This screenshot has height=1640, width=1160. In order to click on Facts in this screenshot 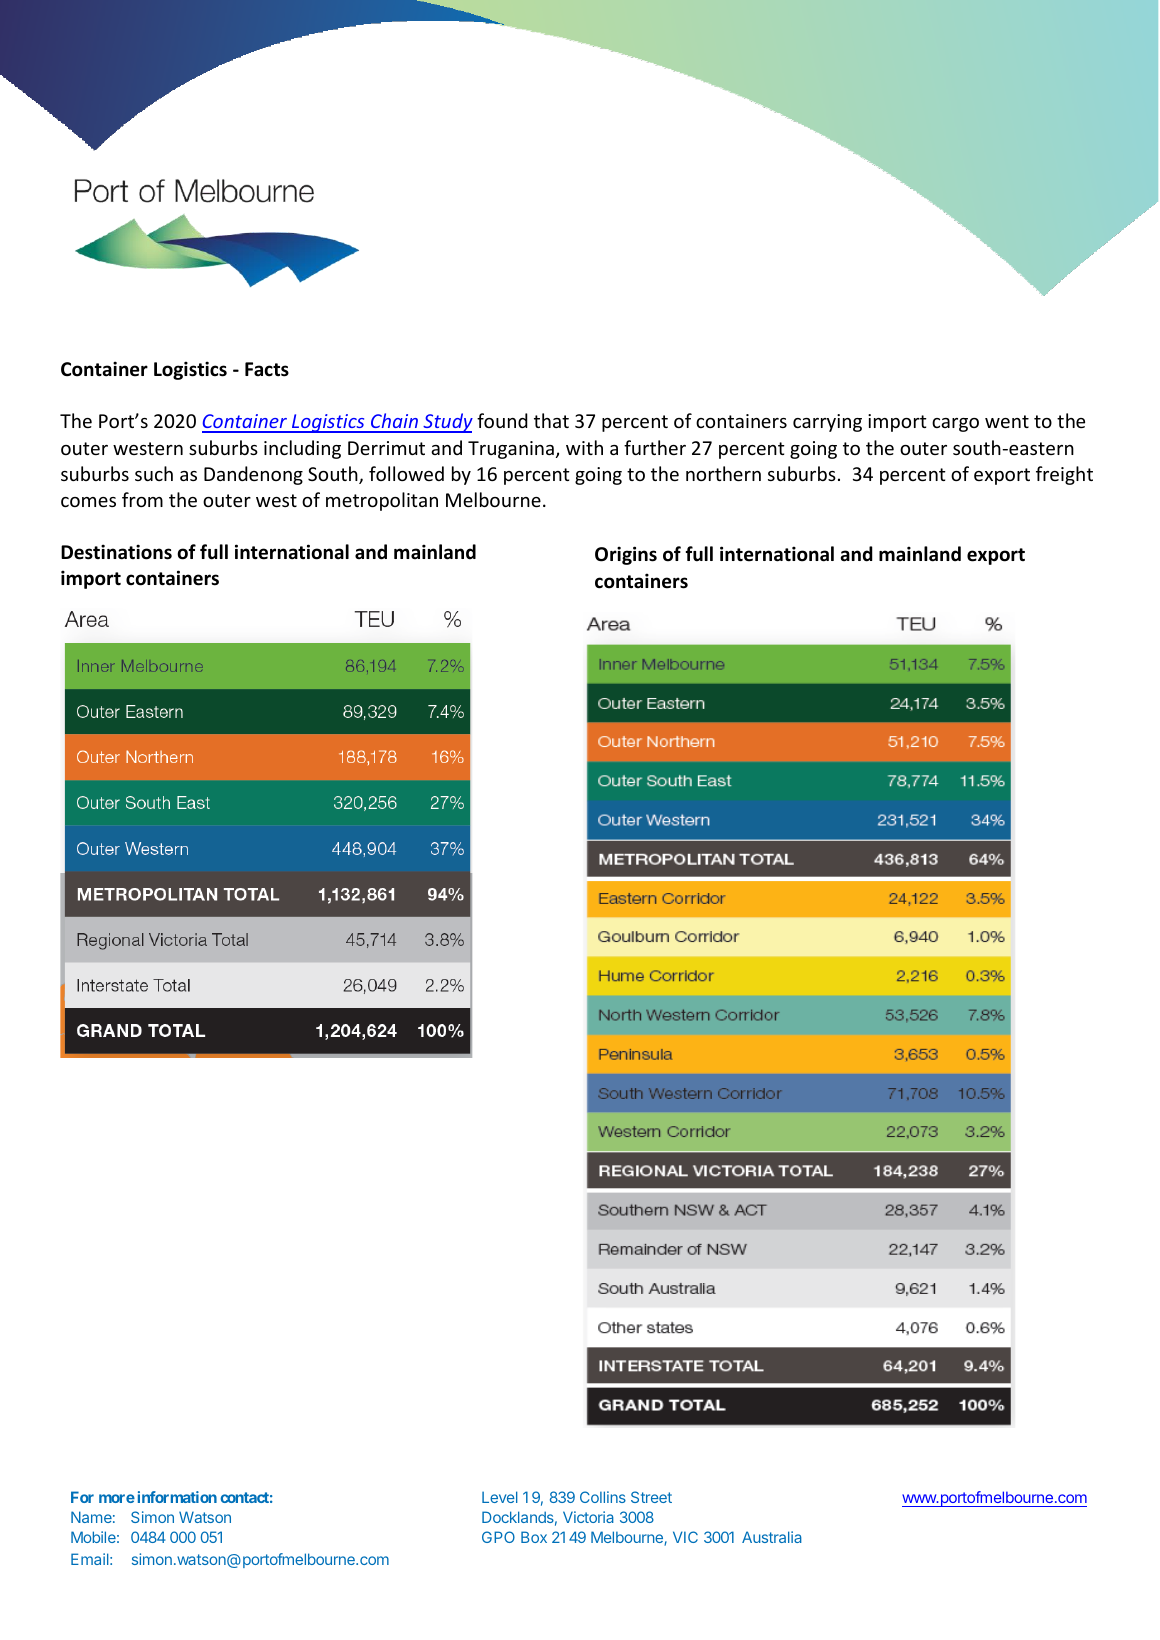, I will do `click(267, 369)`.
